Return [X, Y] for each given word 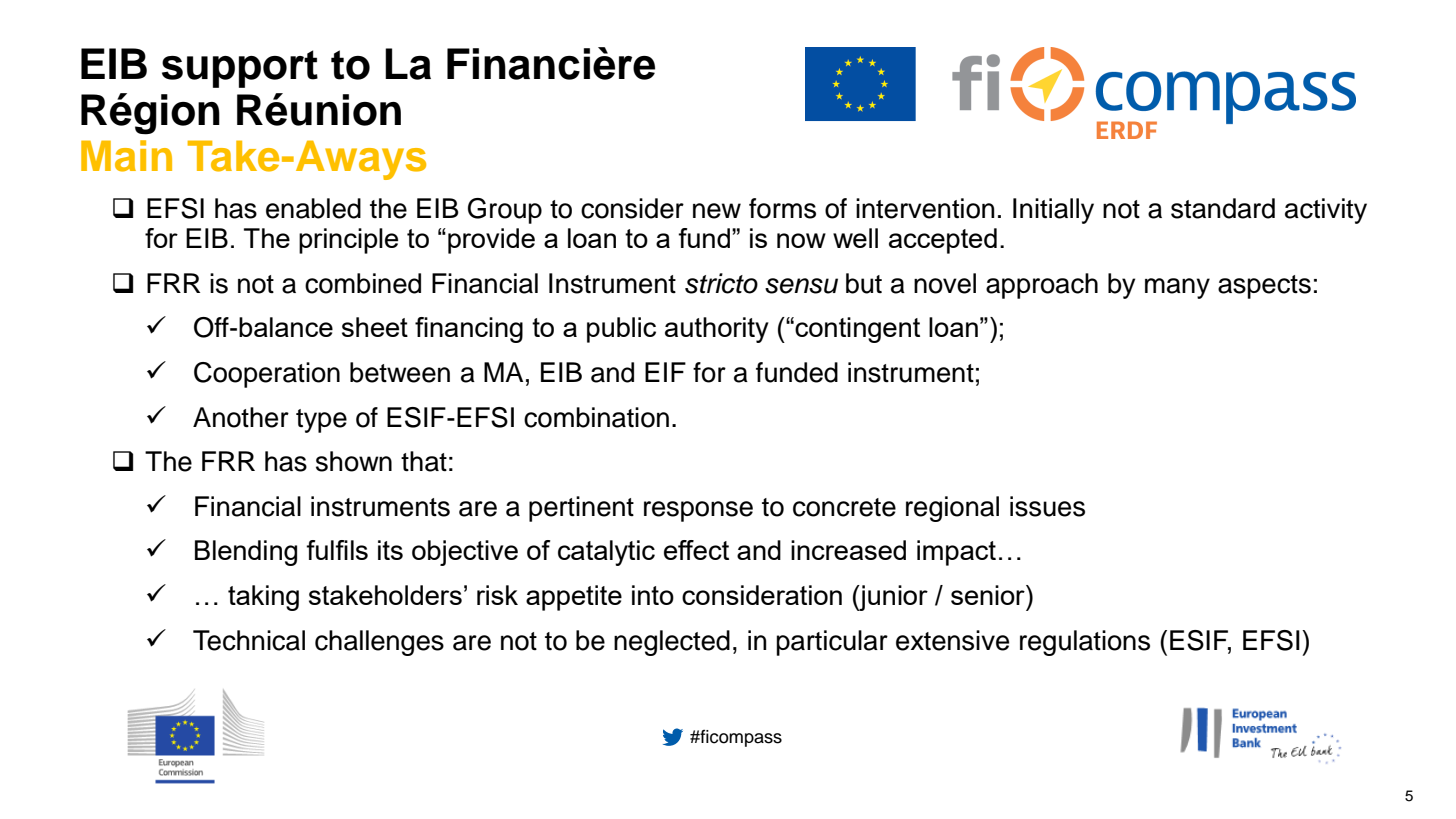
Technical [249, 640]
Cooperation [267, 375]
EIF [665, 372]
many [1177, 288]
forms [782, 208]
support [240, 69]
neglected [672, 643]
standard [1223, 208]
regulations [1085, 643]
